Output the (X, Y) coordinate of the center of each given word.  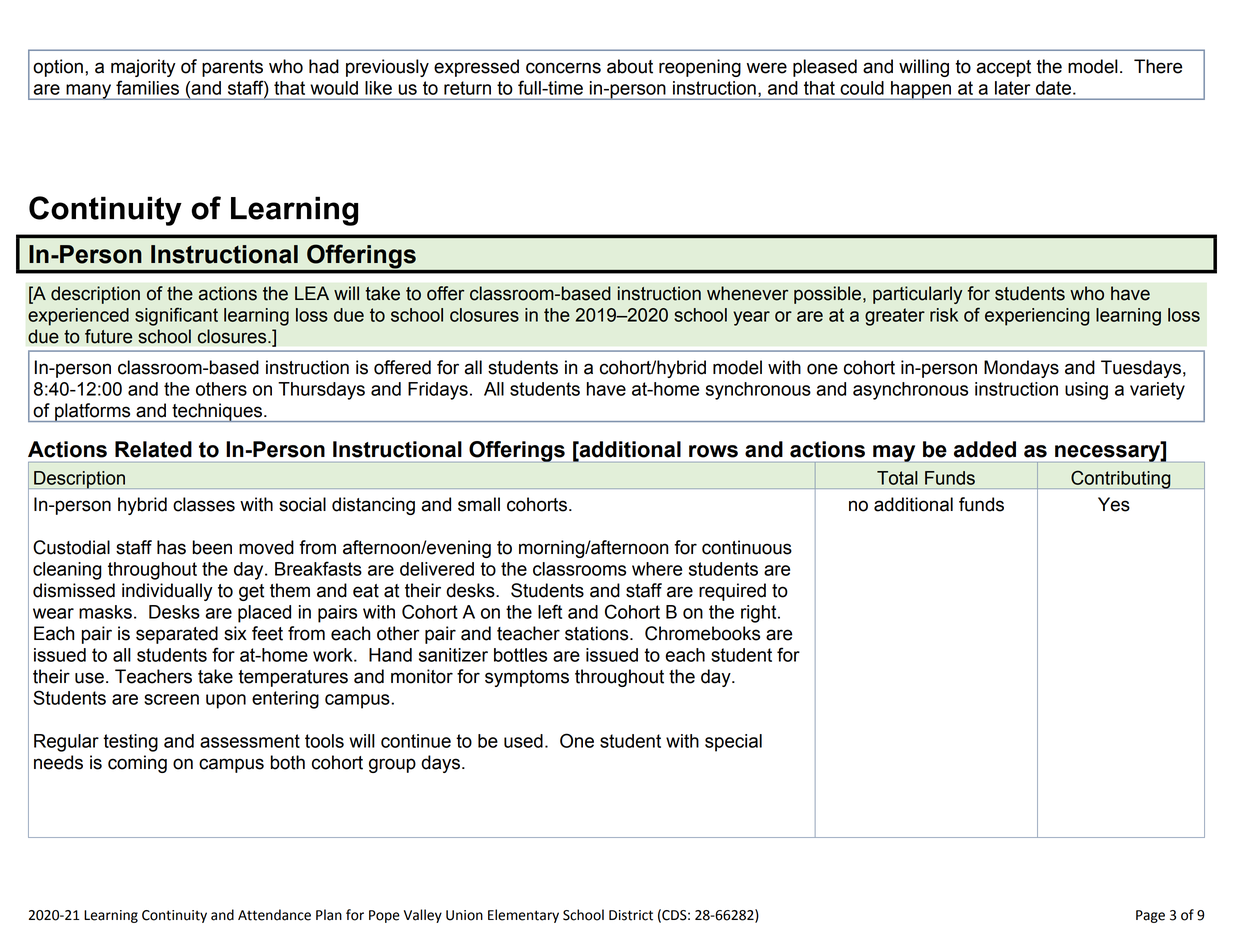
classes (204, 504)
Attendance (274, 915)
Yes (1114, 504)
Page (1150, 916)
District (631, 915)
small (479, 504)
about (630, 66)
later (1012, 88)
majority (143, 68)
